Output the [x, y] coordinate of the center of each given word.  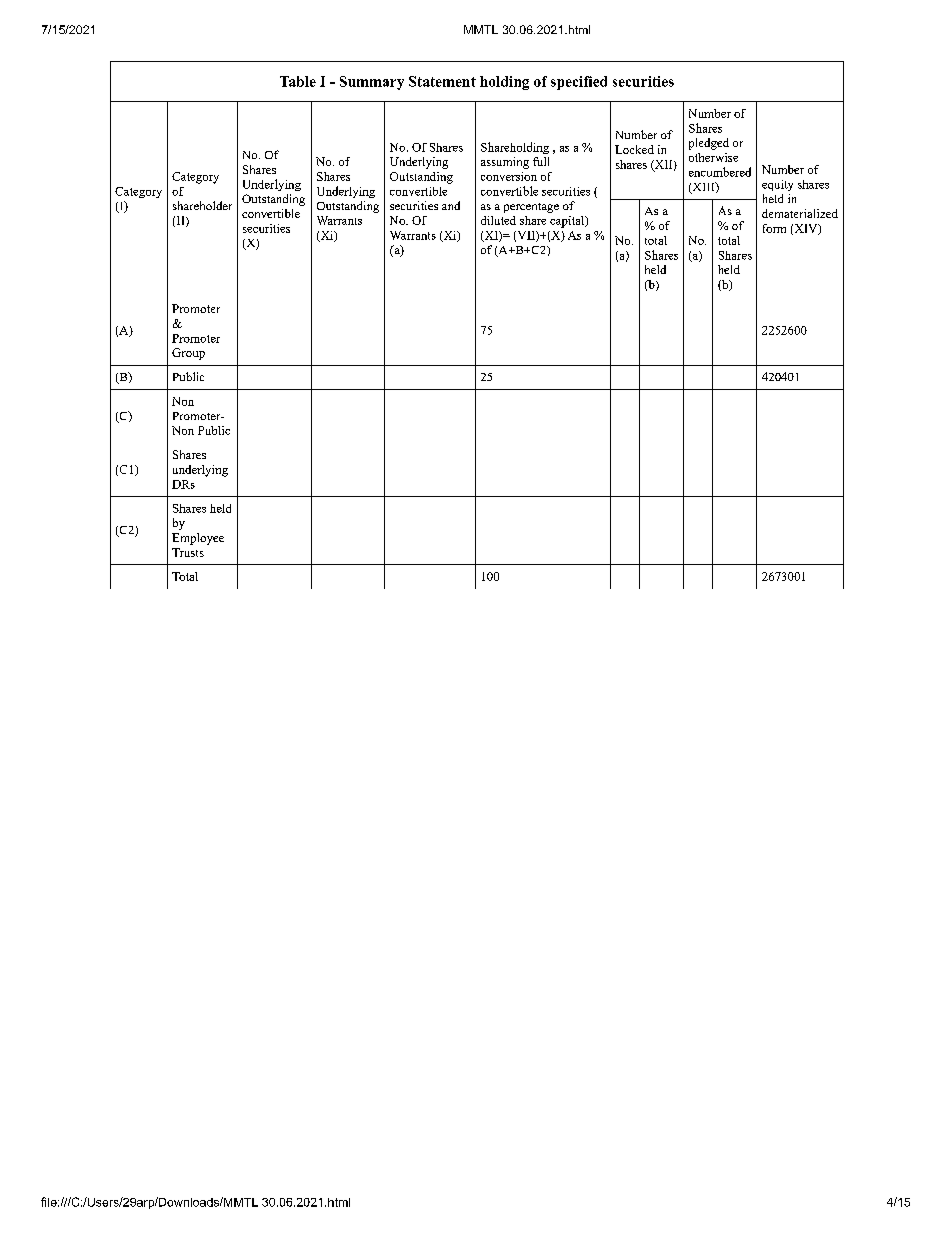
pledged [709, 144]
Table [298, 81]
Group [188, 354]
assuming [505, 163]
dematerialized [800, 213]
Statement [442, 81]
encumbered [720, 172]
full [541, 161]
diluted [498, 220]
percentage [531, 208]
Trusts [188, 552]
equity [777, 185]
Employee [198, 539]
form [774, 228]
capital [568, 222]
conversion [509, 176]
